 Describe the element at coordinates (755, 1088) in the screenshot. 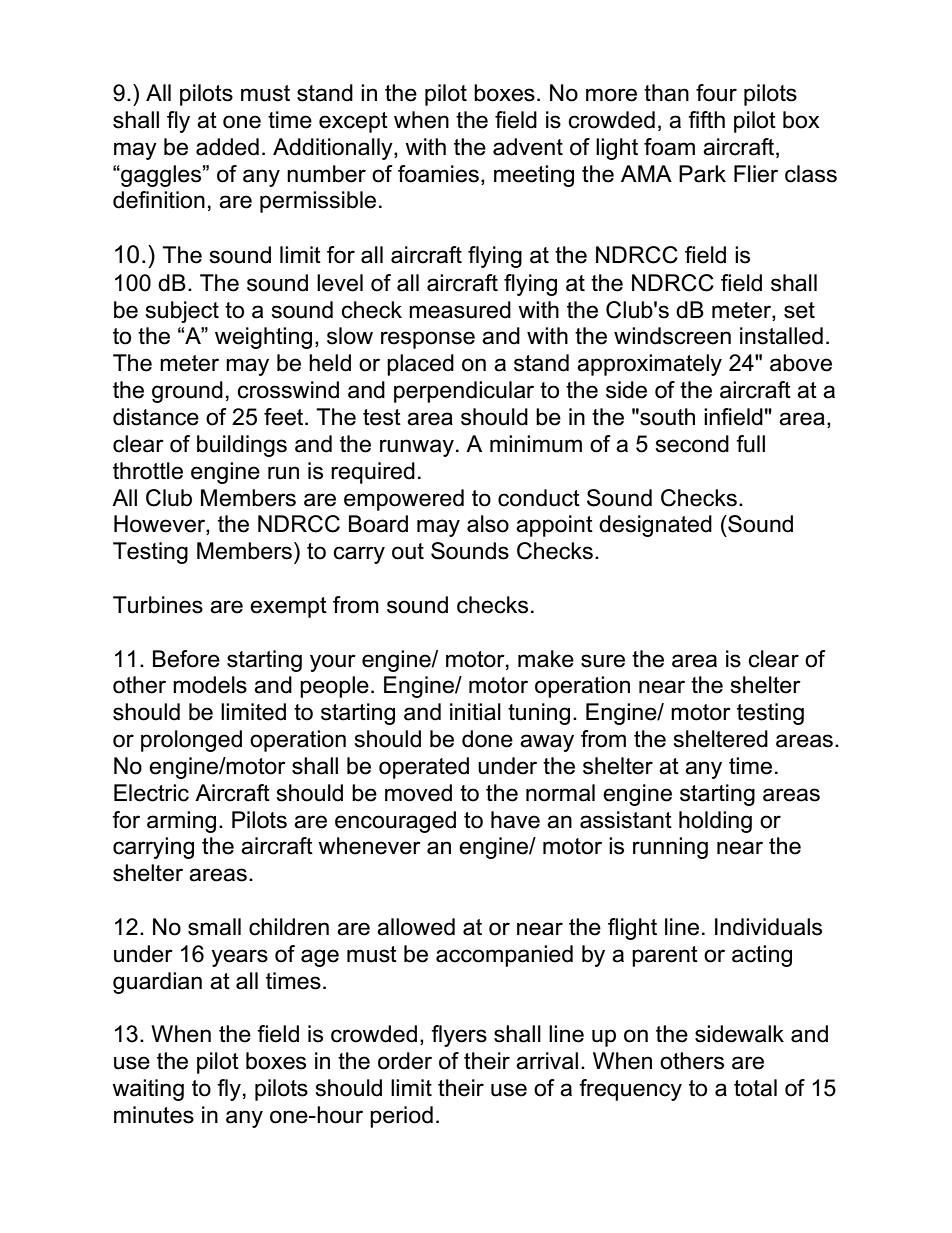

I see `total` at that location.
